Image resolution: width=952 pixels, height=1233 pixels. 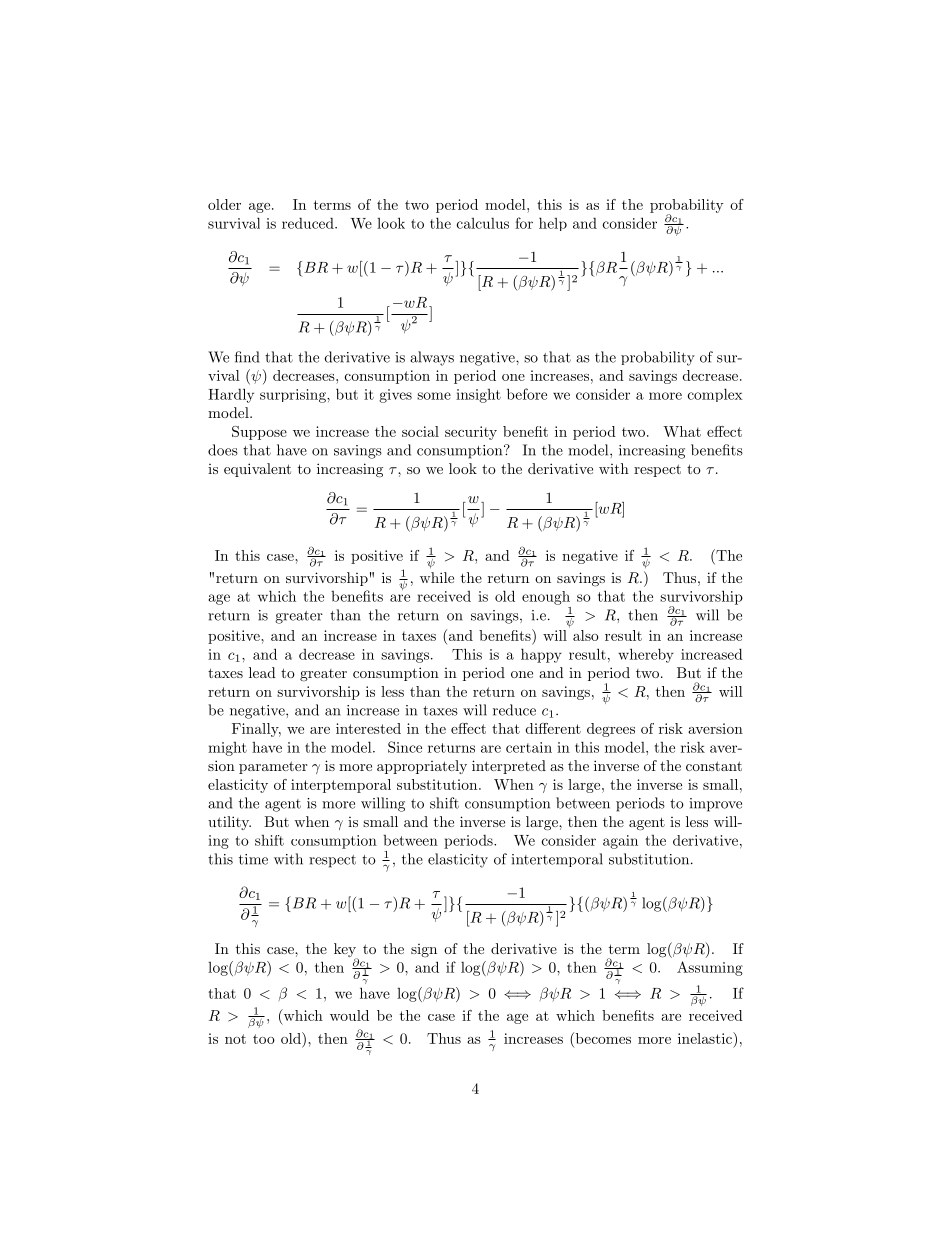 I want to click on while, so click(x=437, y=577).
